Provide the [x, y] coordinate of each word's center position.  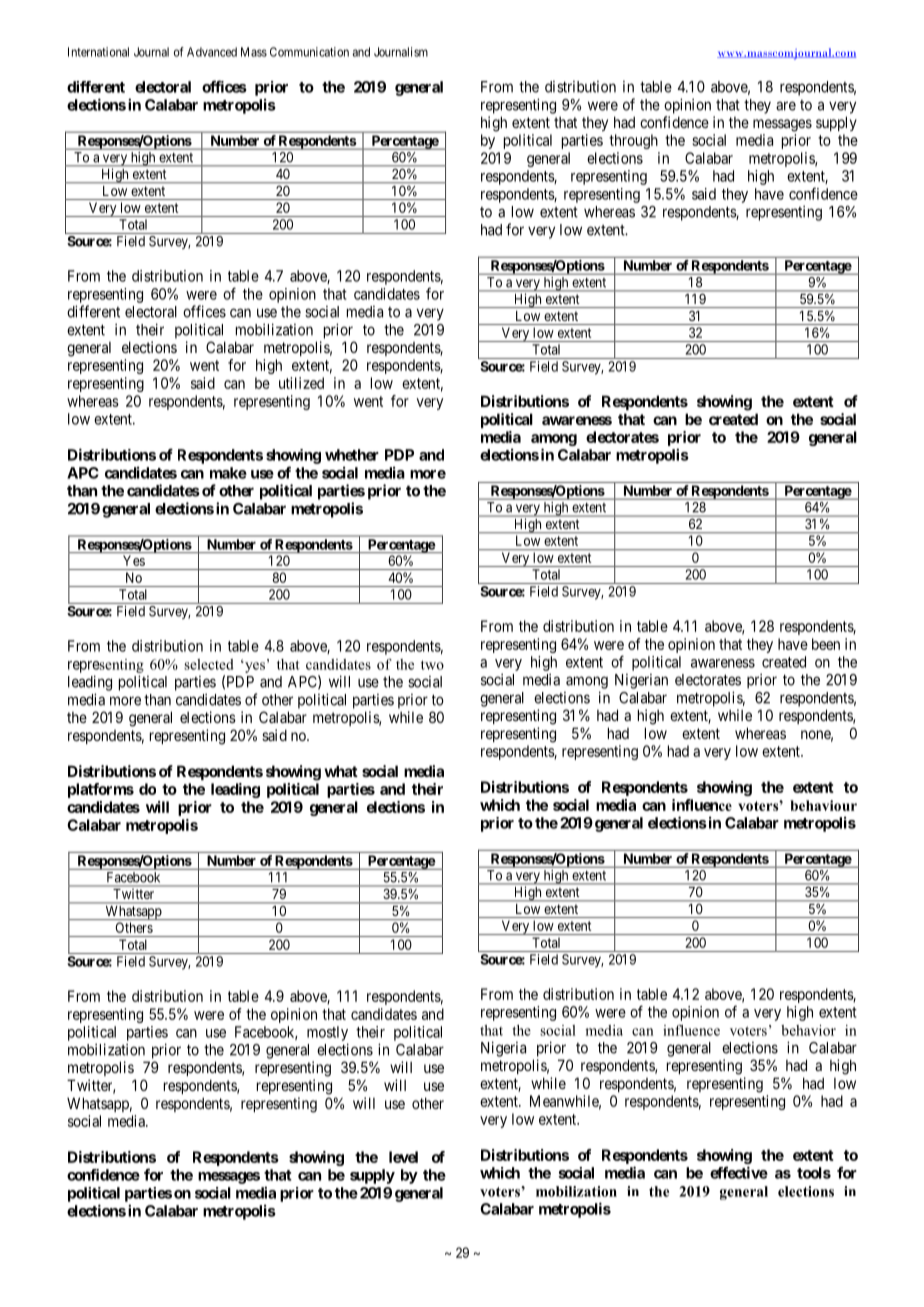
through [633, 141]
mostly [327, 1033]
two [432, 665]
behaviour [823, 805]
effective [739, 1172]
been [826, 644]
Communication [309, 52]
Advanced [212, 52]
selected [209, 664]
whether [352, 455]
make [228, 473]
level [403, 1157]
